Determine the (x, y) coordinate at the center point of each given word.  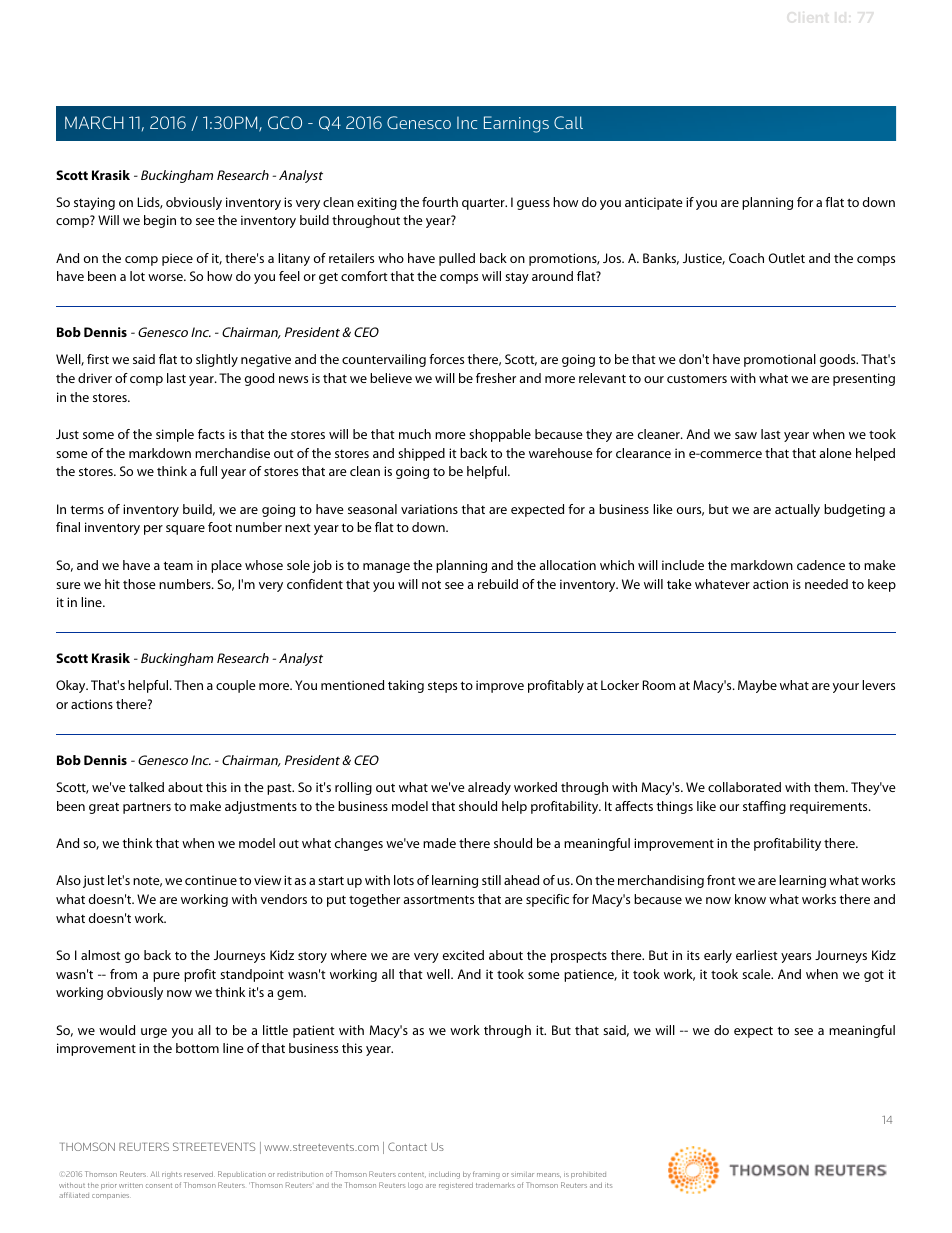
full (208, 471)
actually (797, 510)
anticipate (654, 203)
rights (172, 1175)
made (439, 843)
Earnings (516, 124)
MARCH (94, 122)
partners (147, 808)
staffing (764, 807)
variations (429, 509)
